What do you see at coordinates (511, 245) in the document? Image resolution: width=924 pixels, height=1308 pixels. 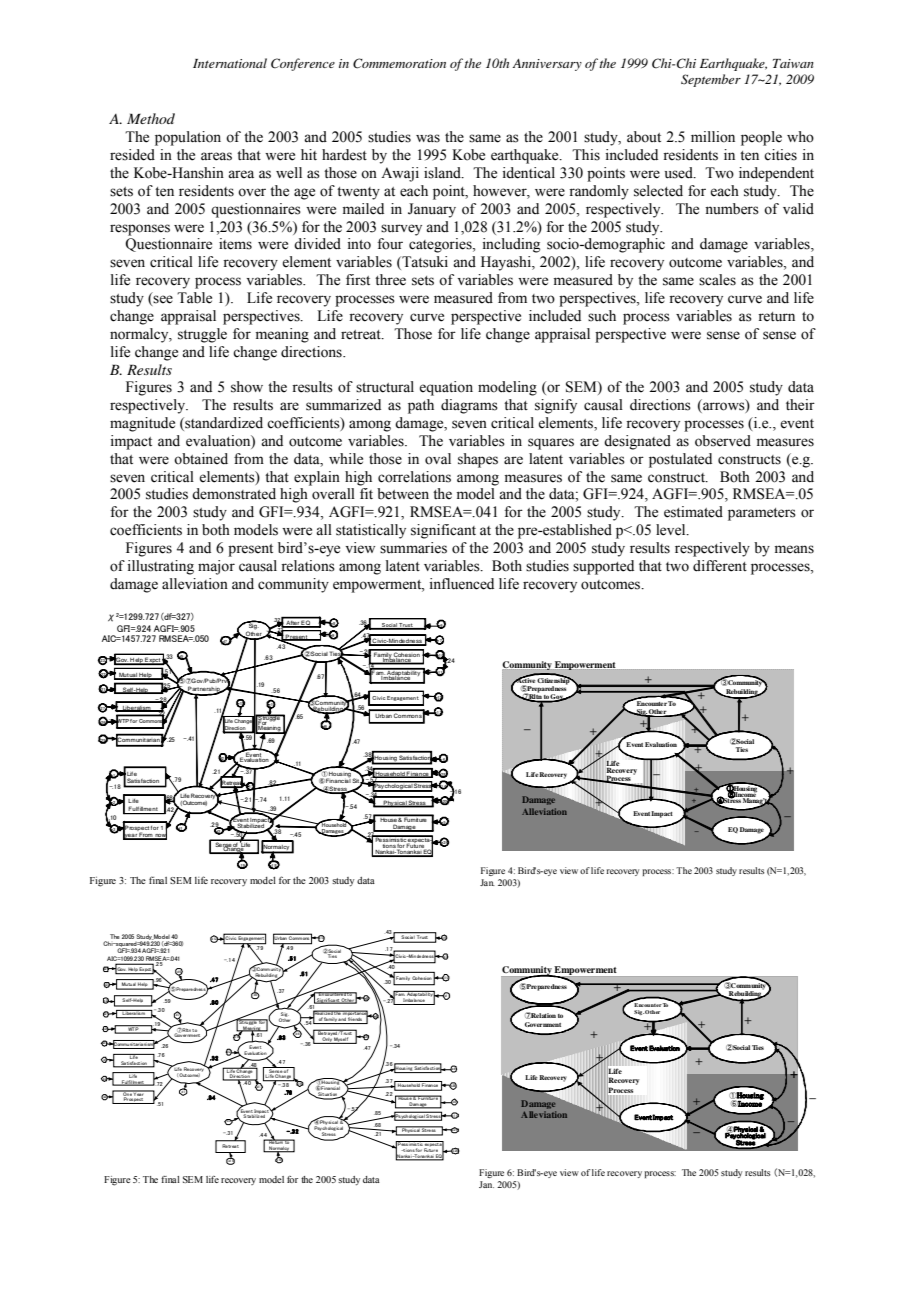 I see `including` at bounding box center [511, 245].
